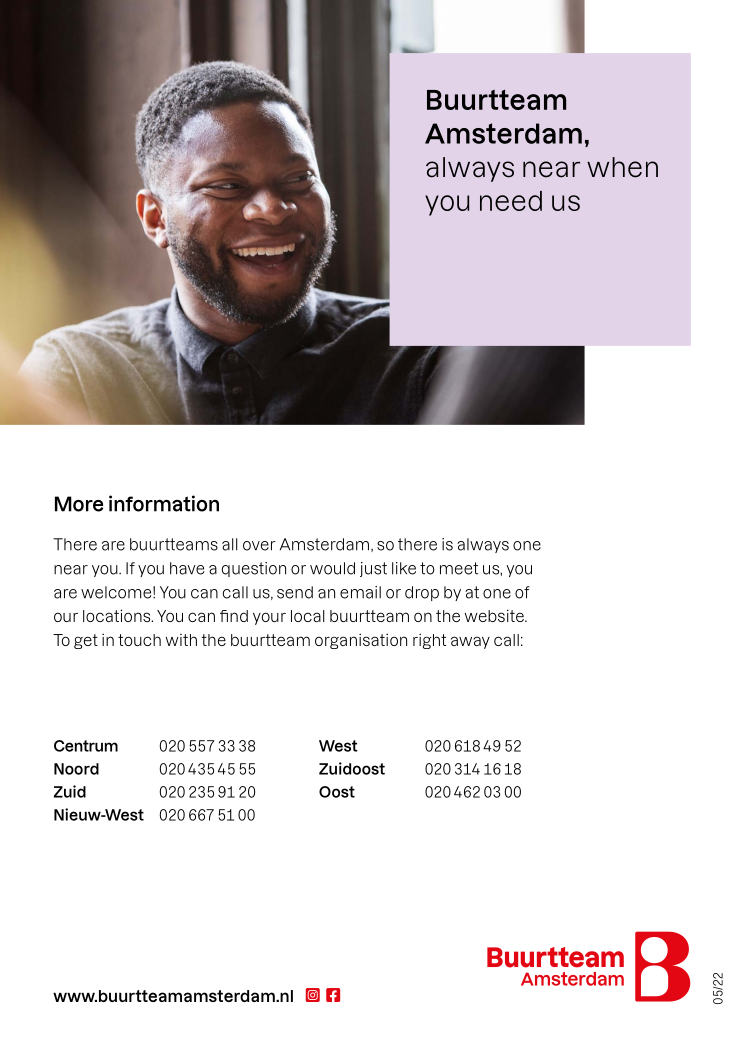 The width and height of the page is (744, 1055). Describe the element at coordinates (495, 615) in the page. I see `website` at that location.
